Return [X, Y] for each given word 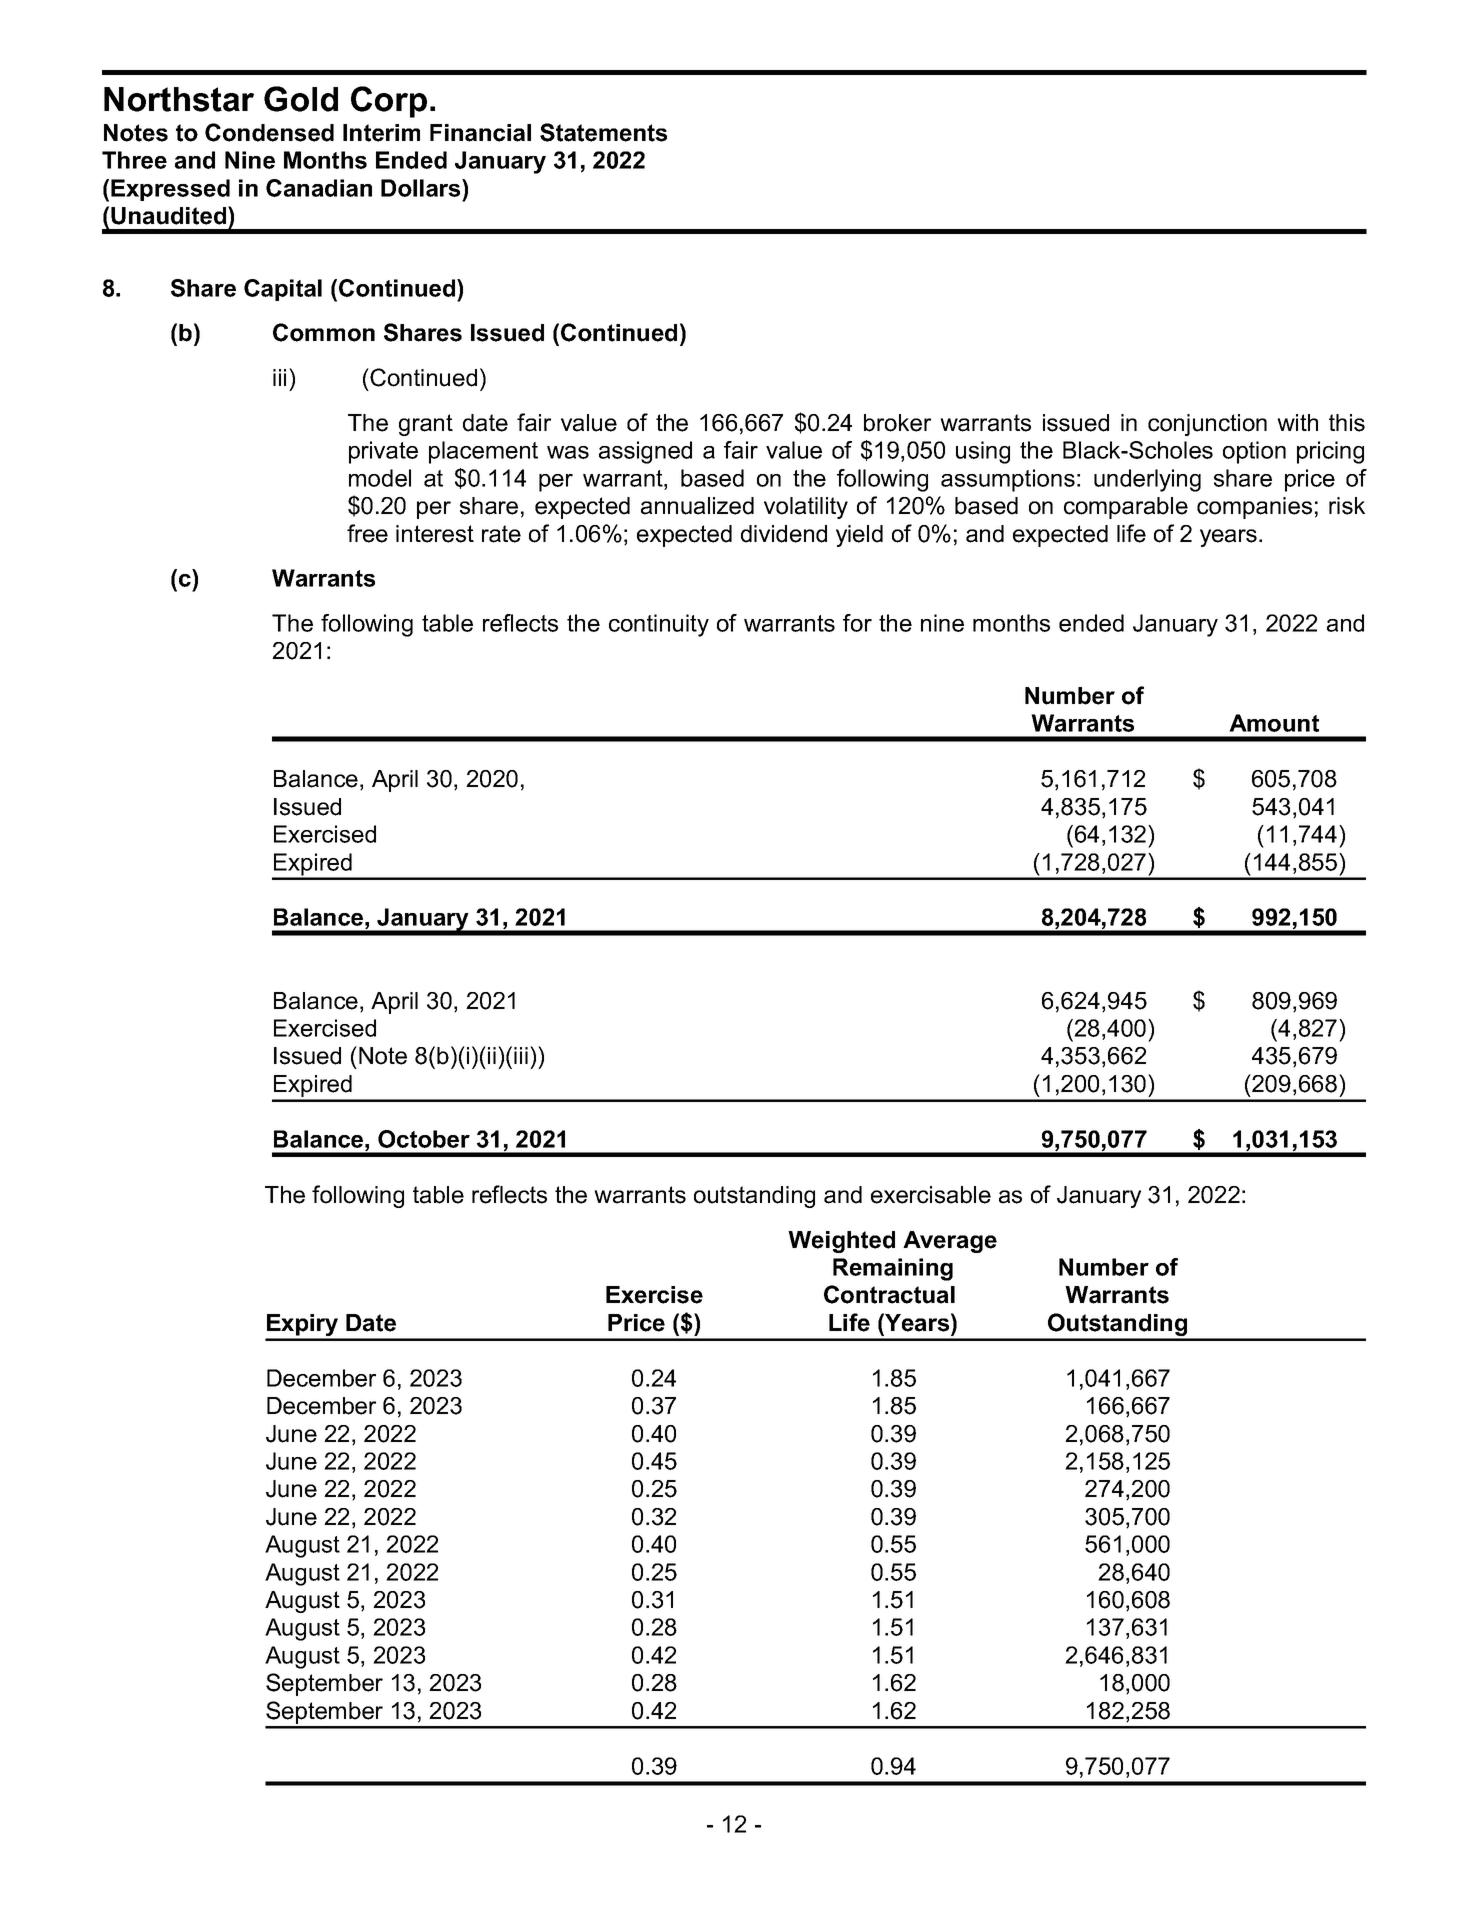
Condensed [269, 132]
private [383, 452]
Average [950, 1242]
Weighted [841, 1242]
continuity [659, 625]
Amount [1274, 723]
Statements [603, 132]
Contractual [889, 1294]
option [1254, 452]
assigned [645, 452]
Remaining [893, 1269]
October [424, 1139]
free [367, 533]
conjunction [1207, 425]
